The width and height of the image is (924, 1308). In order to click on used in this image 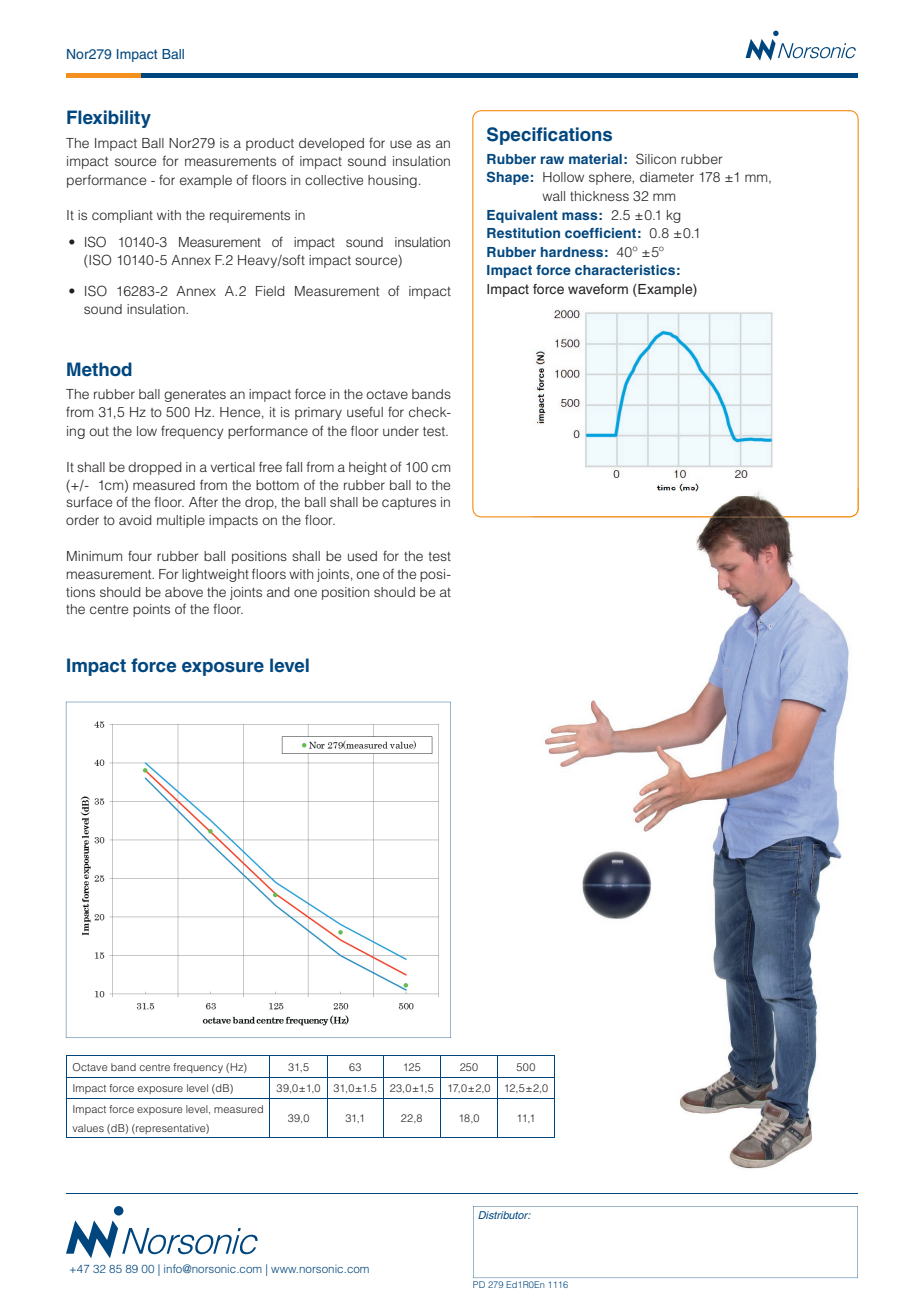, I will do `click(362, 556)`.
